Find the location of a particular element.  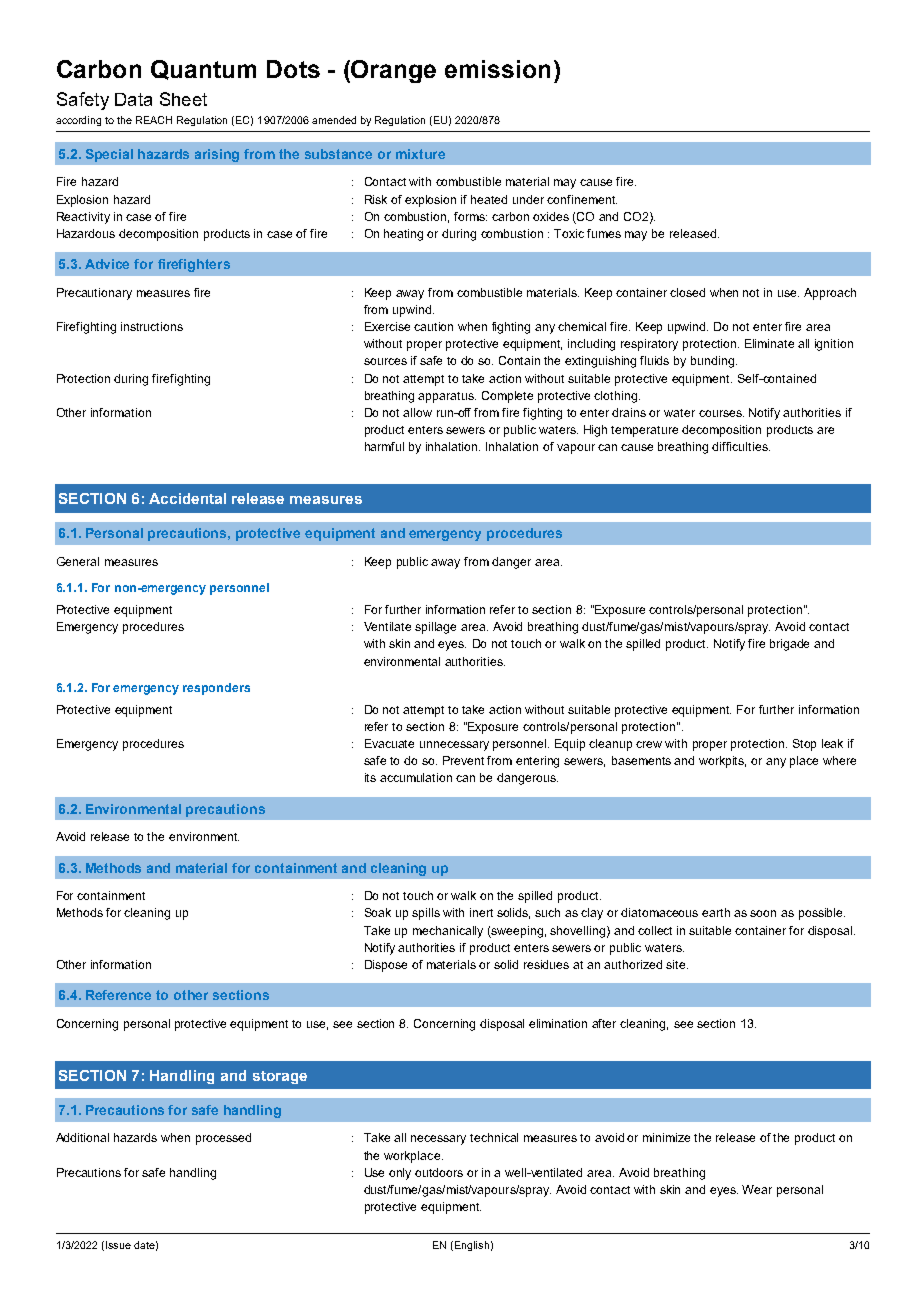

English is located at coordinates (470, 1246).
